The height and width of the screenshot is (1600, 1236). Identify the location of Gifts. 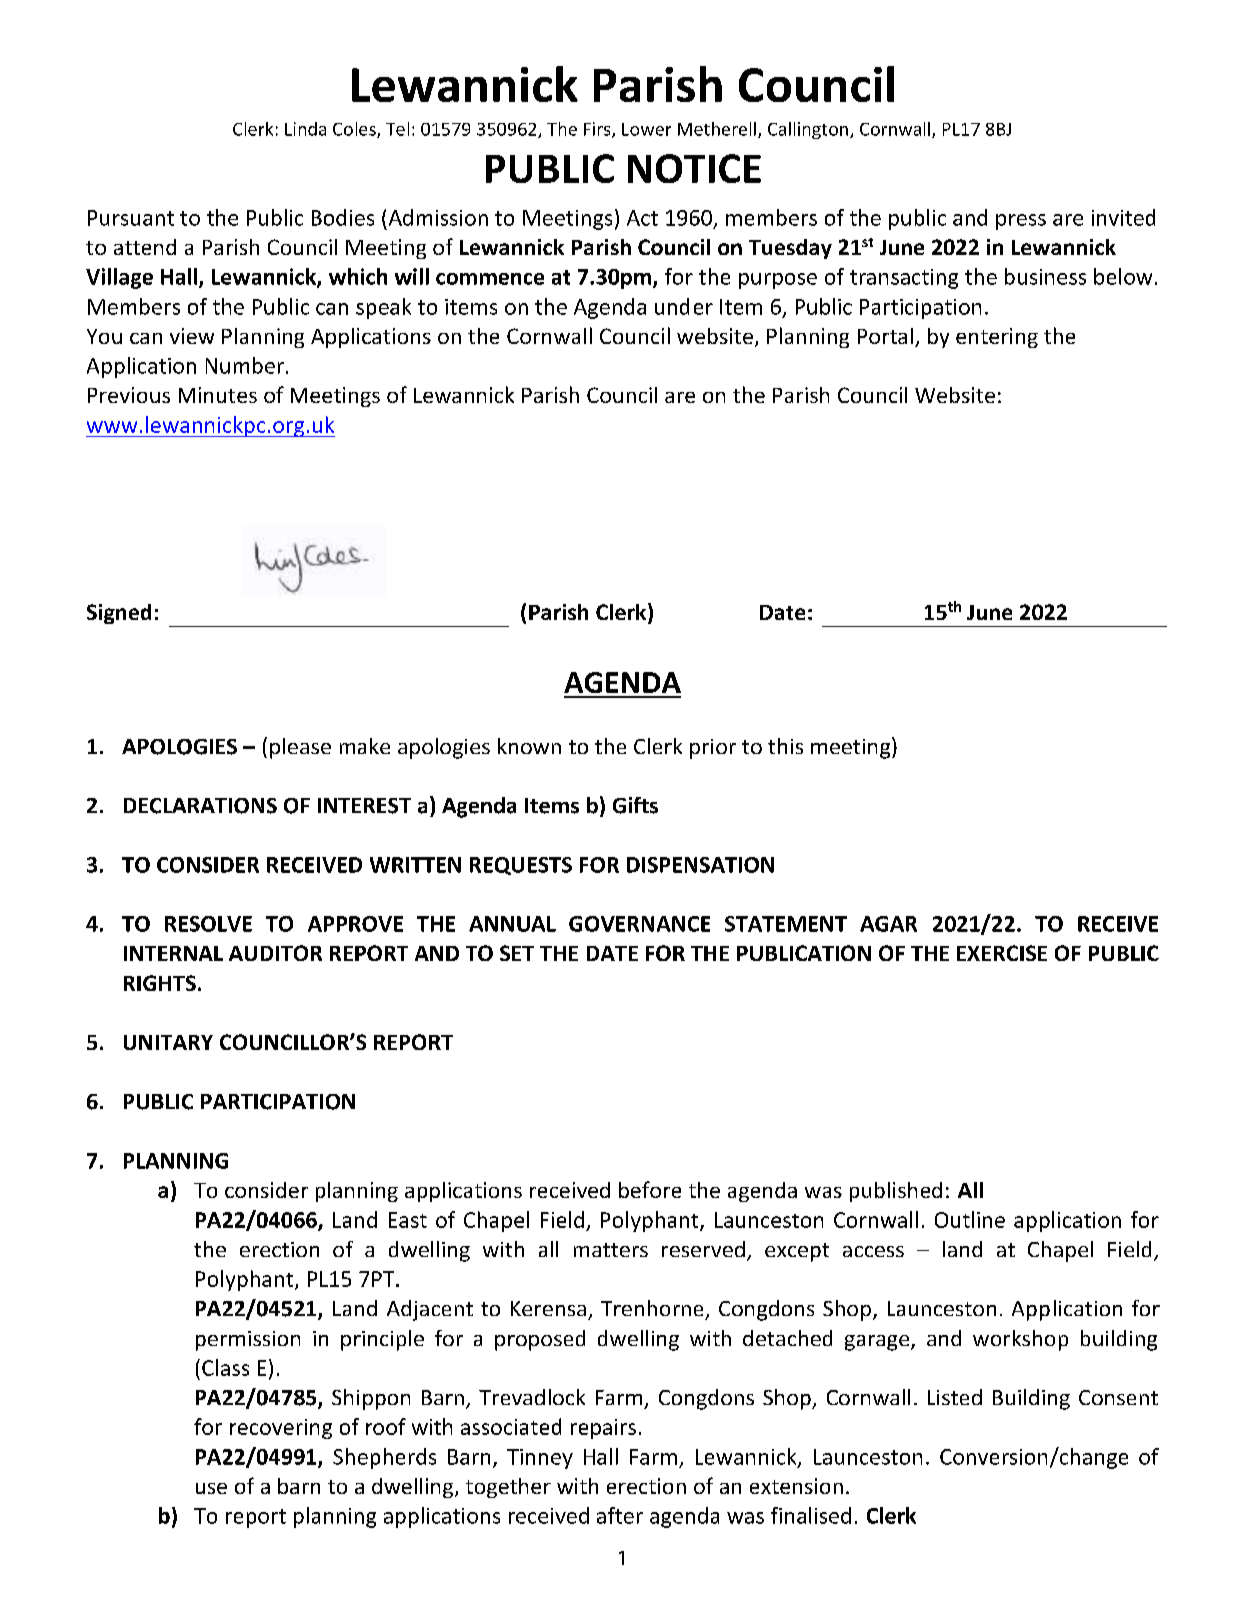
(635, 805).
